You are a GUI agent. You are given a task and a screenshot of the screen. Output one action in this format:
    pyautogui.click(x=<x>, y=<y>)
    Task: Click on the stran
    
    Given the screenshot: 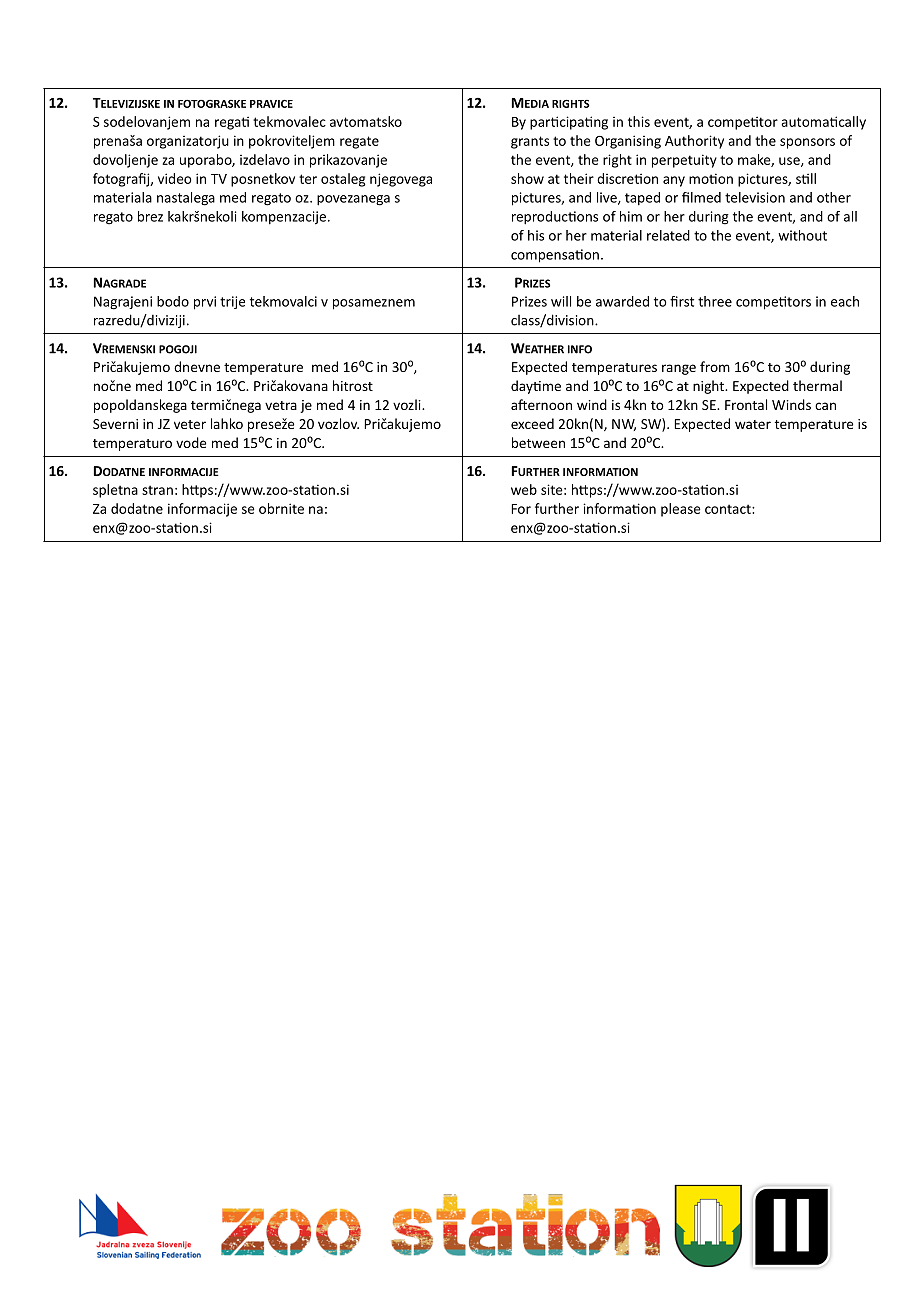 What is the action you would take?
    pyautogui.click(x=157, y=490)
